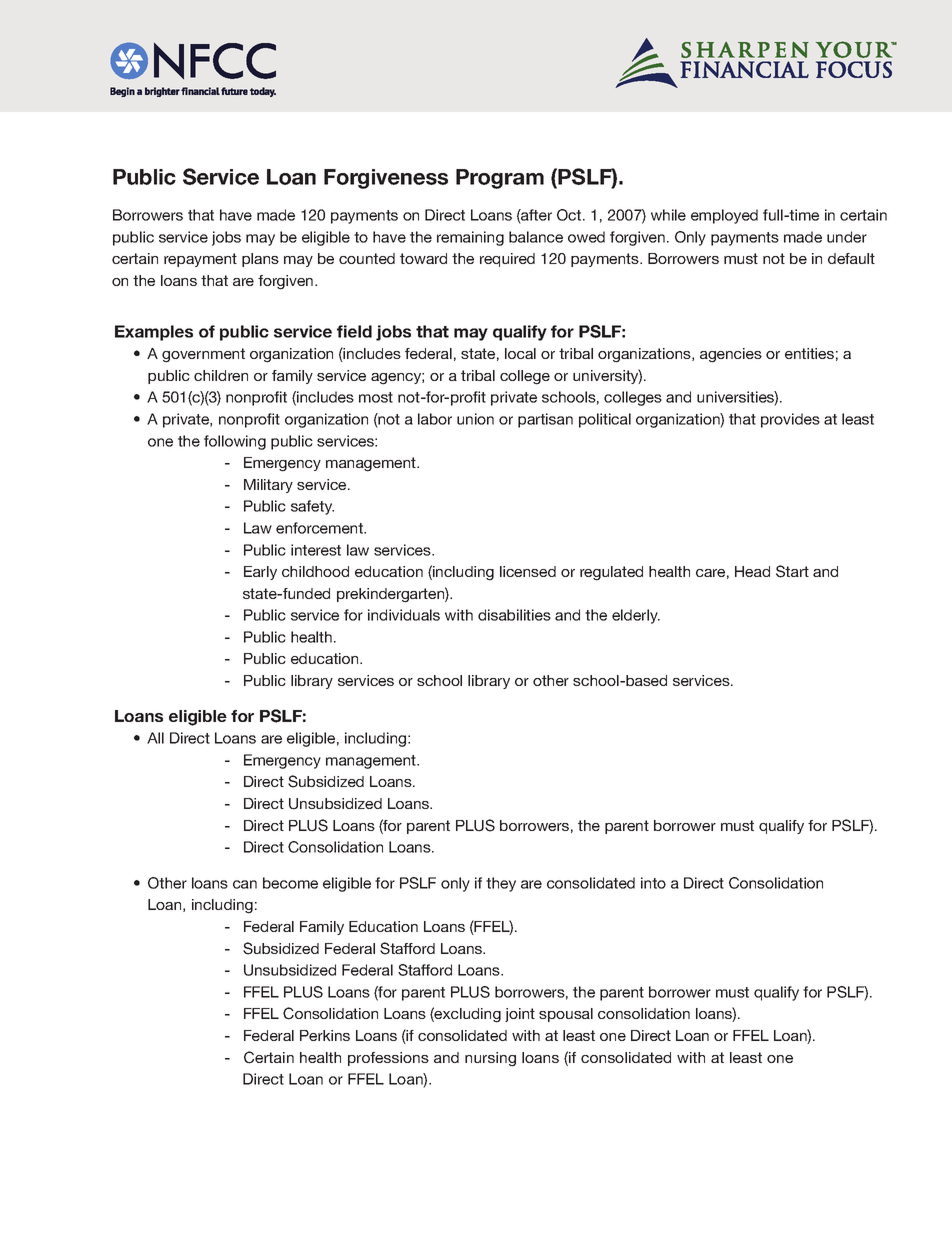 This screenshot has width=952, height=1233. Describe the element at coordinates (260, 260) in the screenshot. I see `plans` at that location.
